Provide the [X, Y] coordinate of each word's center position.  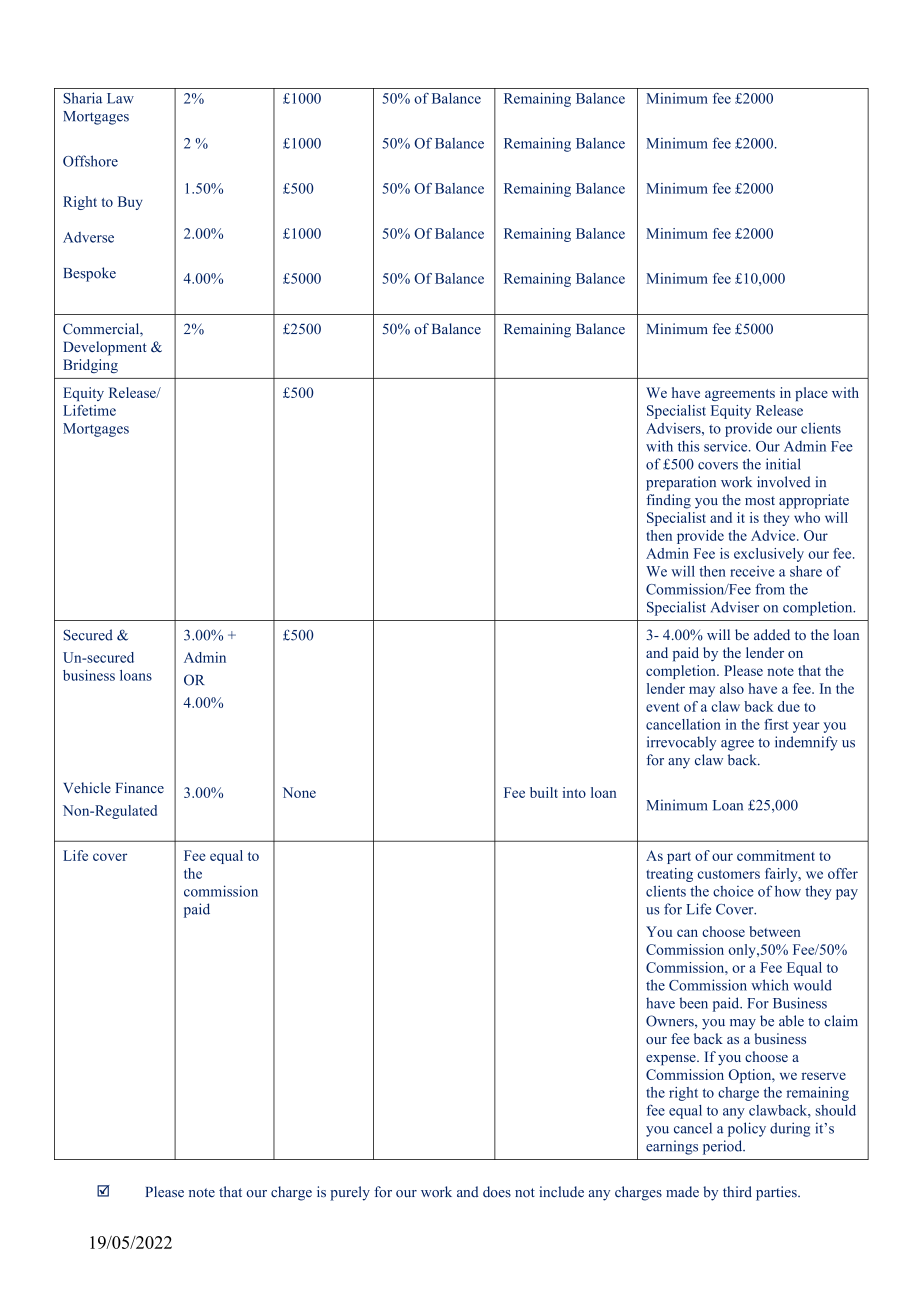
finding [668, 501]
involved [784, 482]
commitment [776, 855]
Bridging [90, 366]
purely [350, 1193]
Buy [130, 203]
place [811, 394]
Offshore [90, 161]
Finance [140, 788]
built [544, 792]
